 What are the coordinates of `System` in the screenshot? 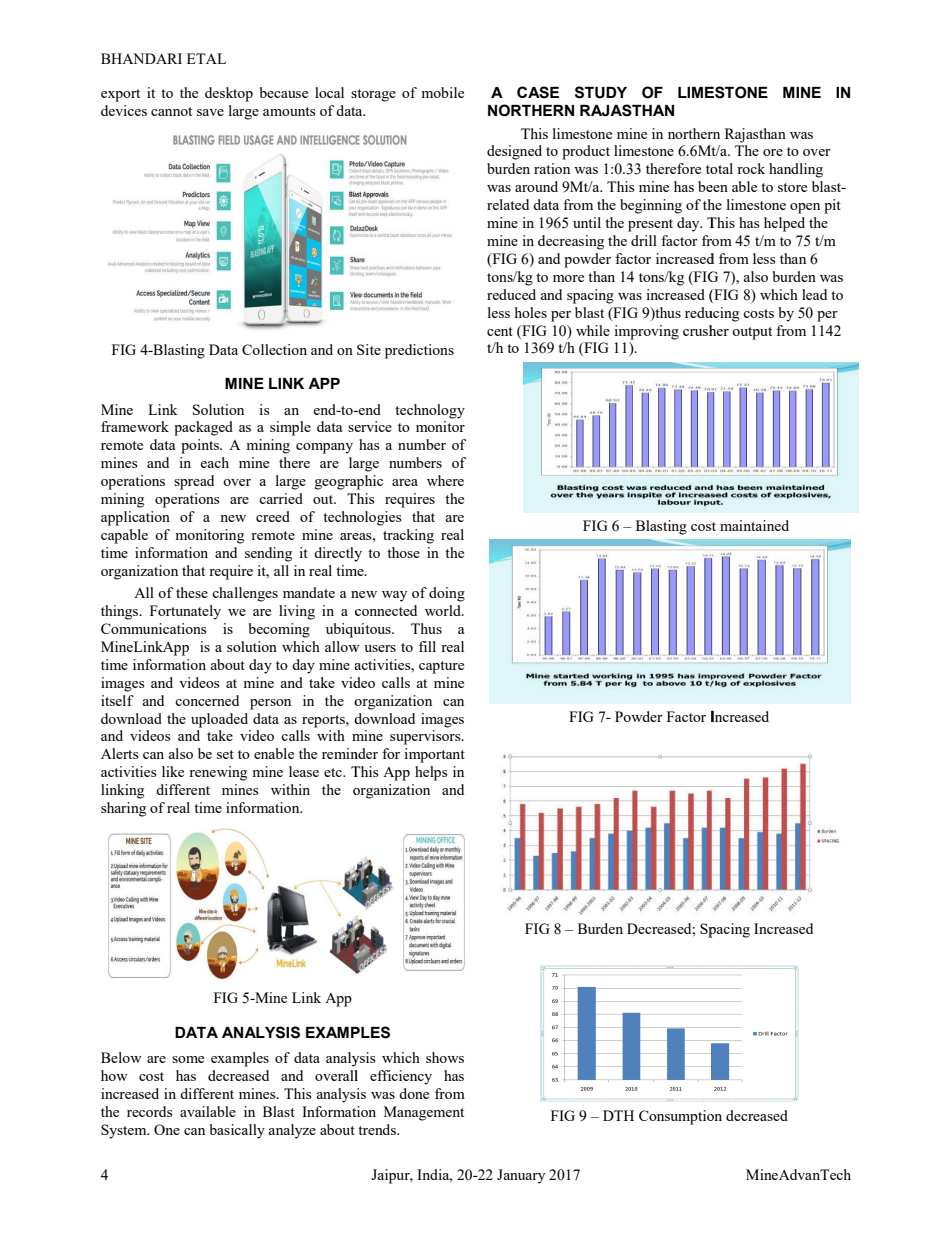 It's located at (125, 1131).
